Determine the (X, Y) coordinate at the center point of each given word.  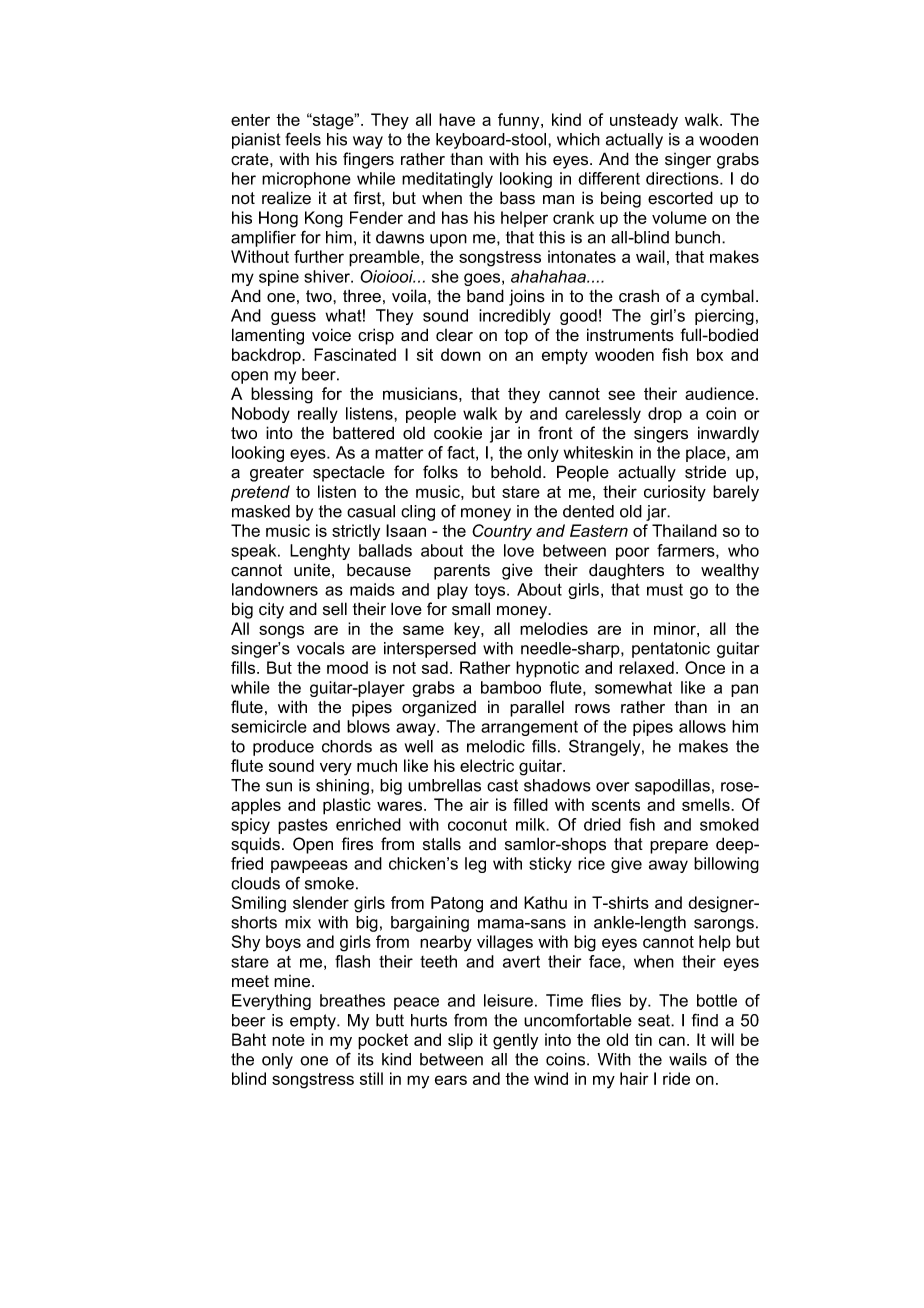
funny (520, 121)
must (665, 590)
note (288, 1040)
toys (491, 591)
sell (335, 609)
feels (303, 139)
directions (683, 178)
